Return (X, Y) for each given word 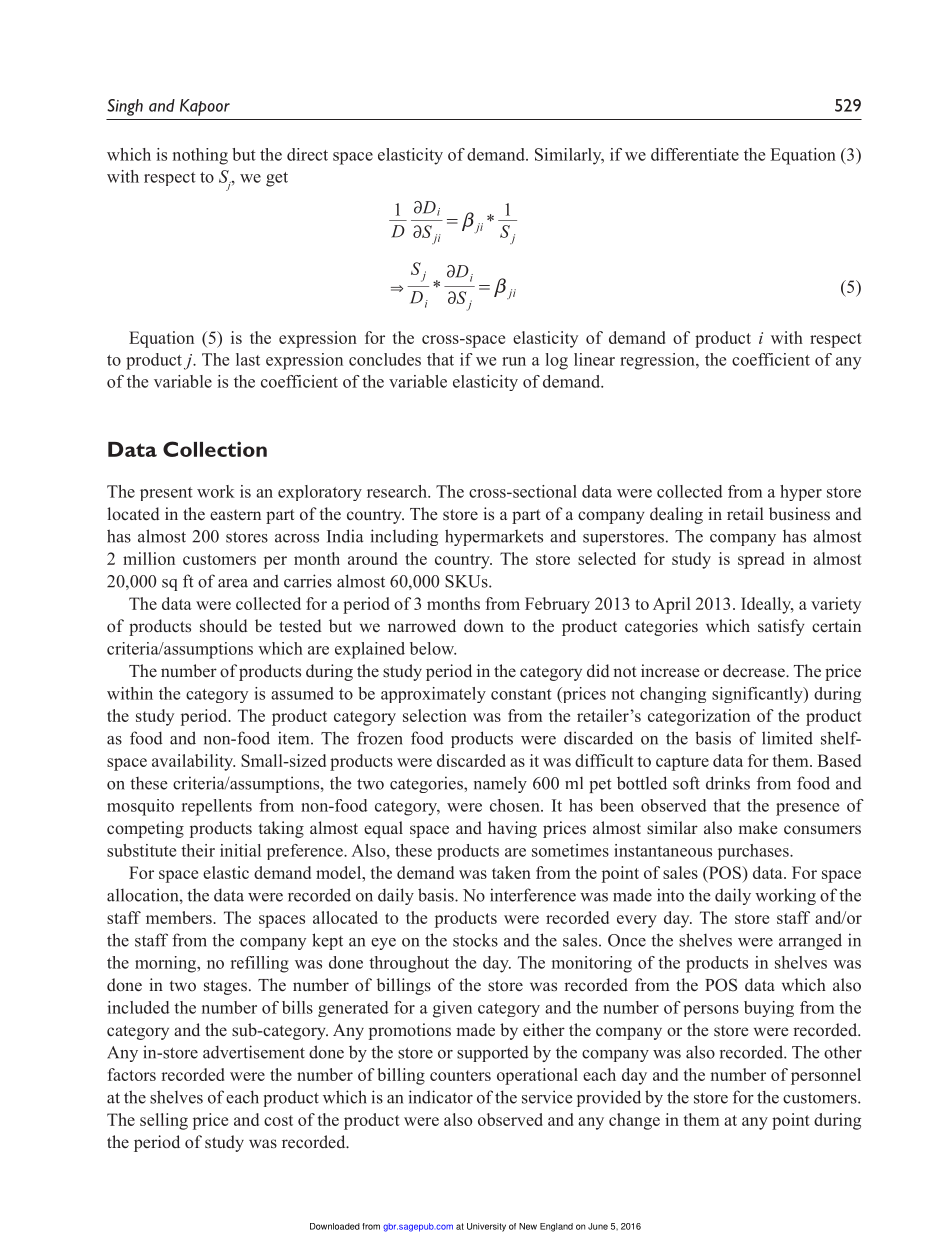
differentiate (695, 154)
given (452, 1009)
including (404, 537)
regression (658, 361)
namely (500, 784)
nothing (200, 156)
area (233, 583)
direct (307, 154)
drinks (728, 783)
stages (225, 987)
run (514, 361)
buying (769, 1009)
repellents (217, 807)
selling (164, 1121)
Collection (215, 449)
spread (761, 560)
